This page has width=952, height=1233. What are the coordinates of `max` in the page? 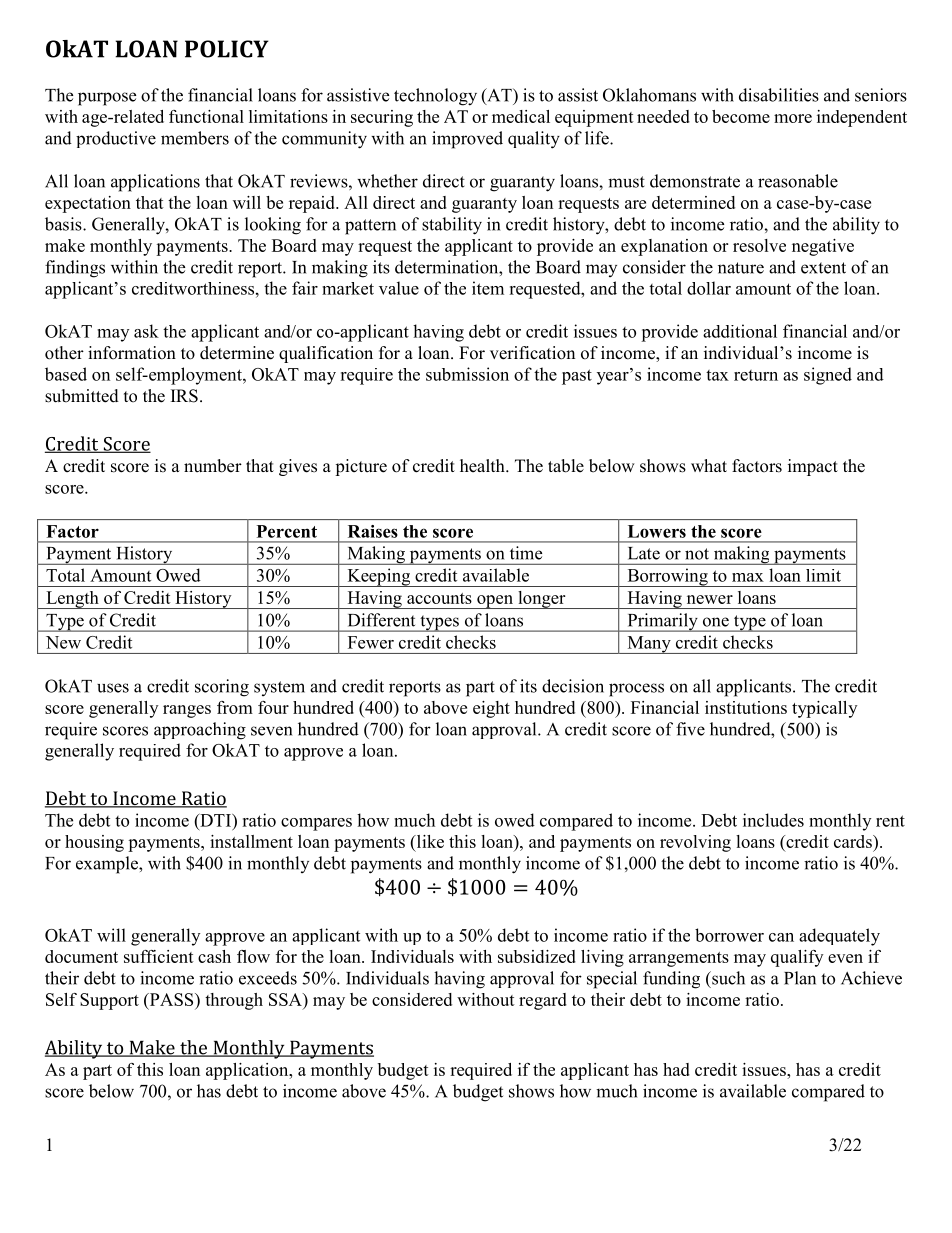 It's located at (748, 577).
